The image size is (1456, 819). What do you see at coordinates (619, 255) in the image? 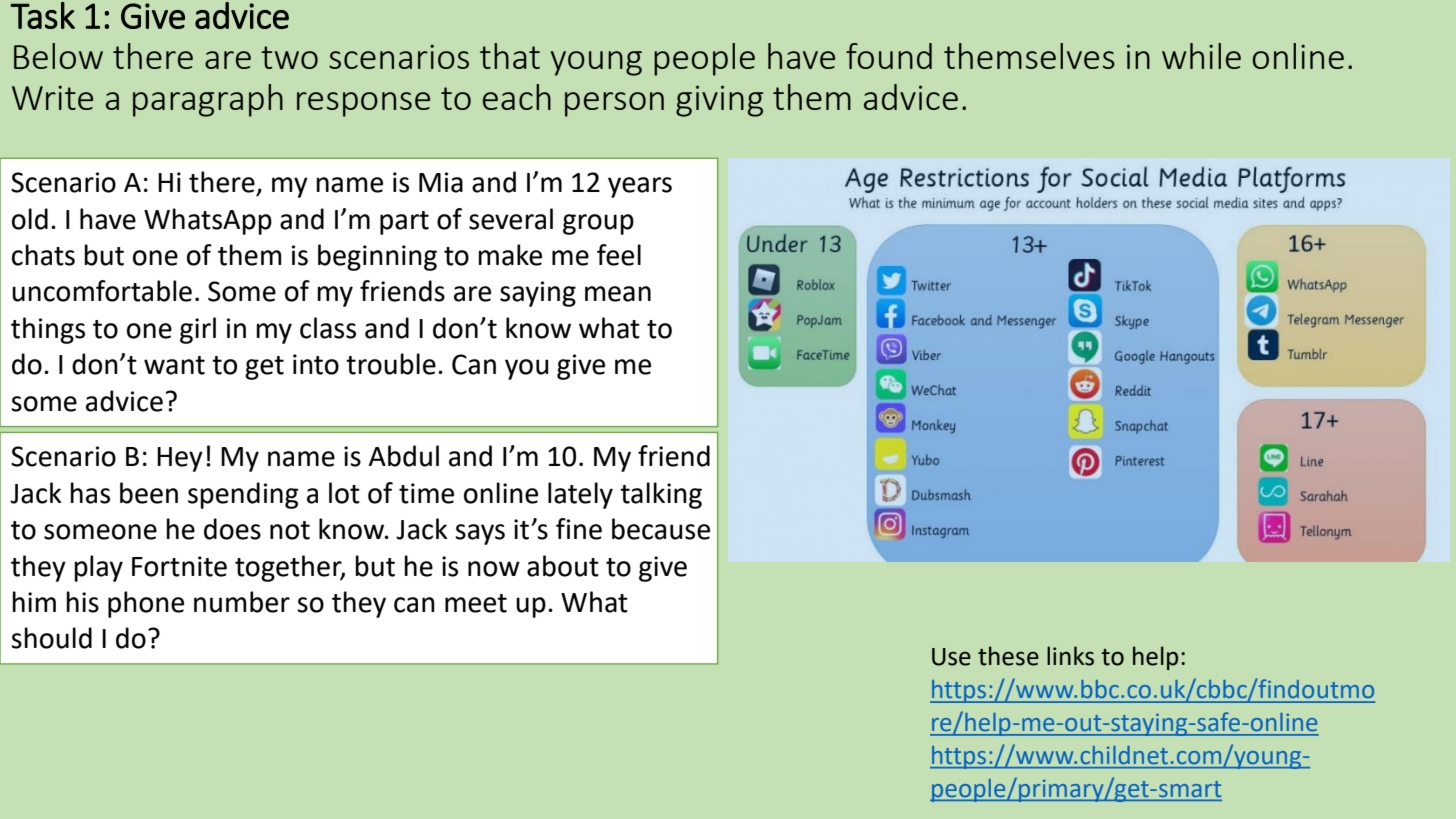
I see `feel` at bounding box center [619, 255].
